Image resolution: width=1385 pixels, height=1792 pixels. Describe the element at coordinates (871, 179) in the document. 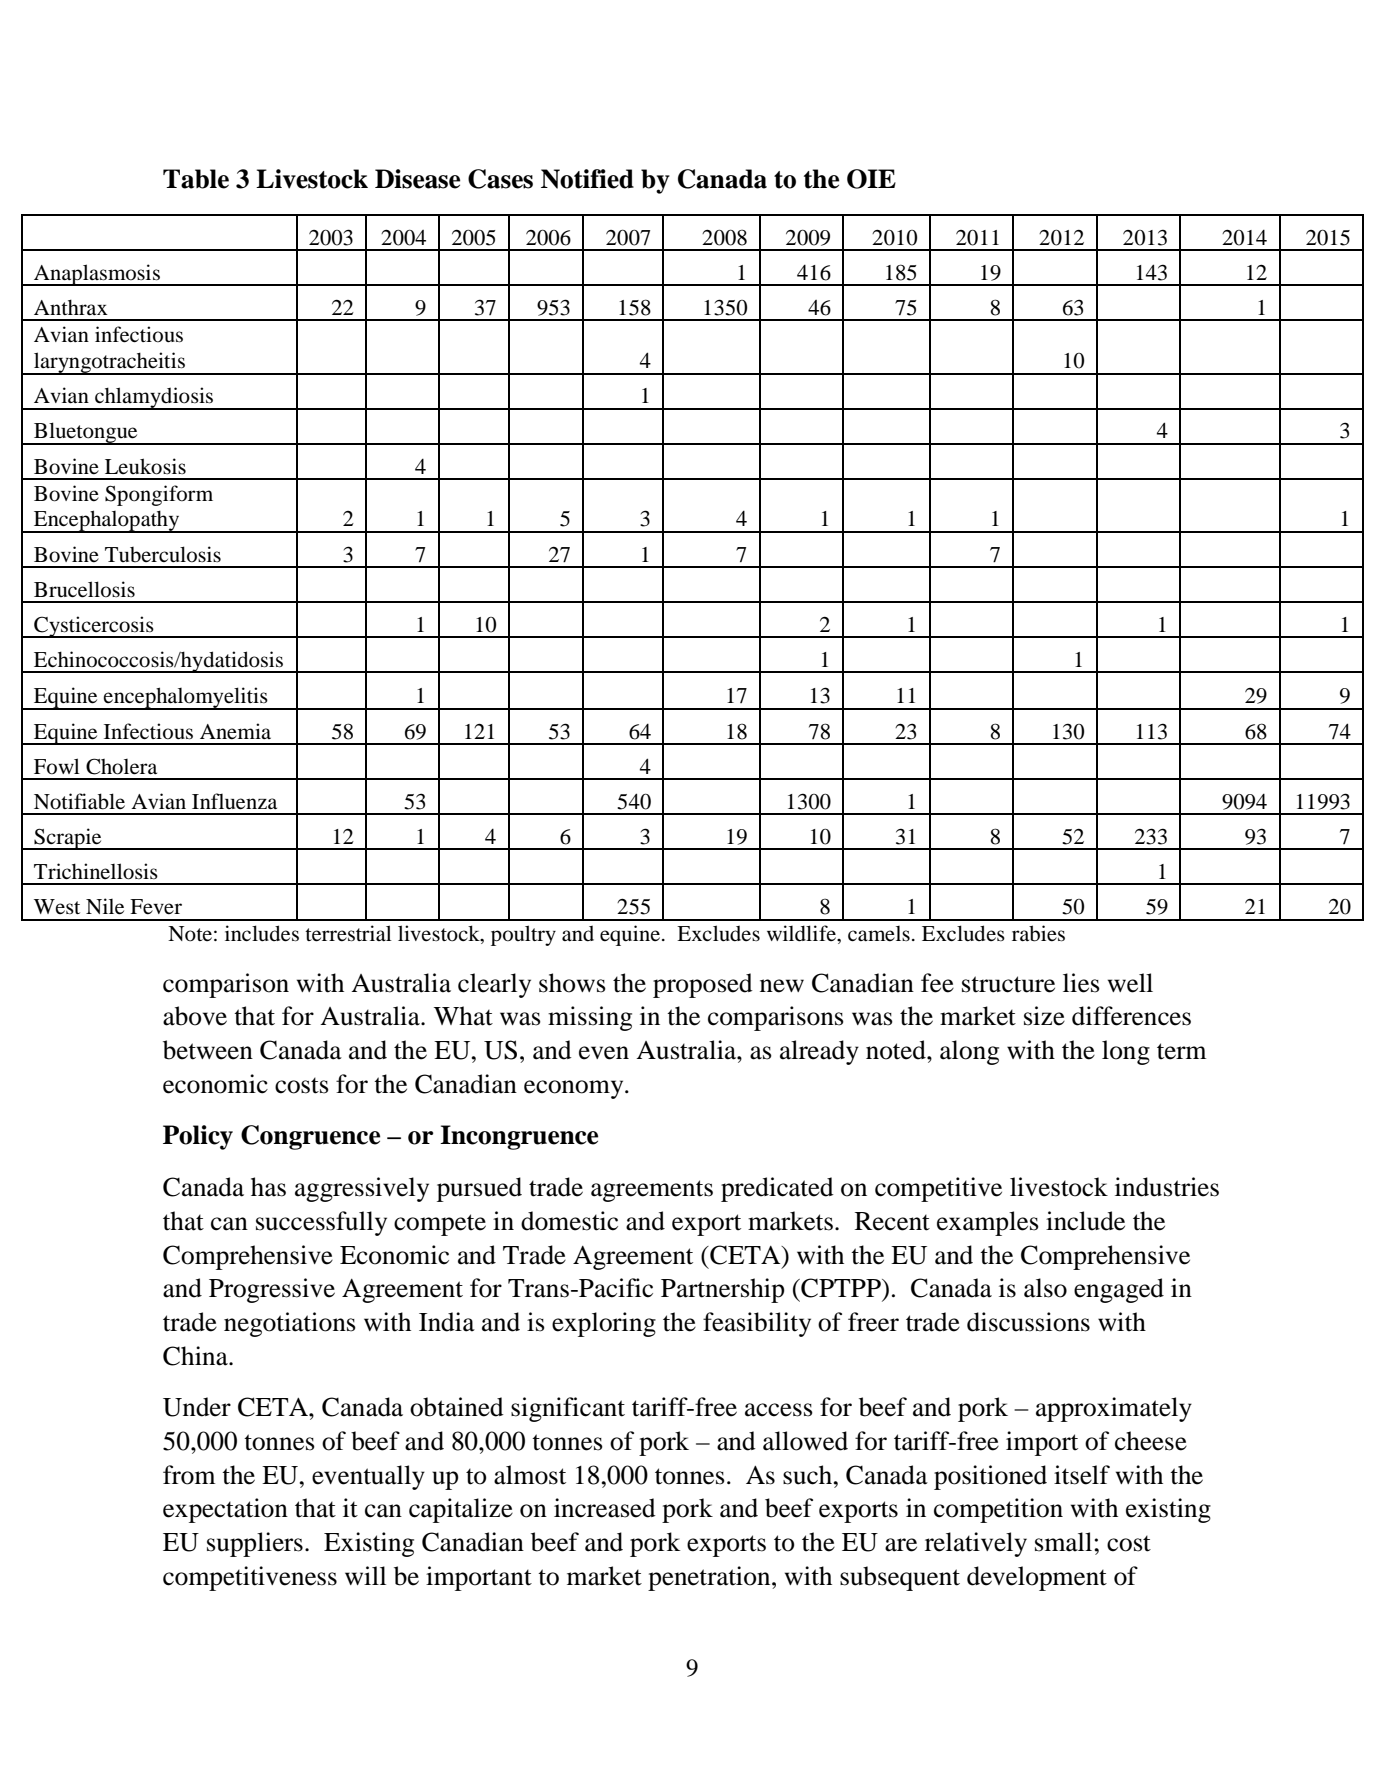

I see `OIE` at that location.
